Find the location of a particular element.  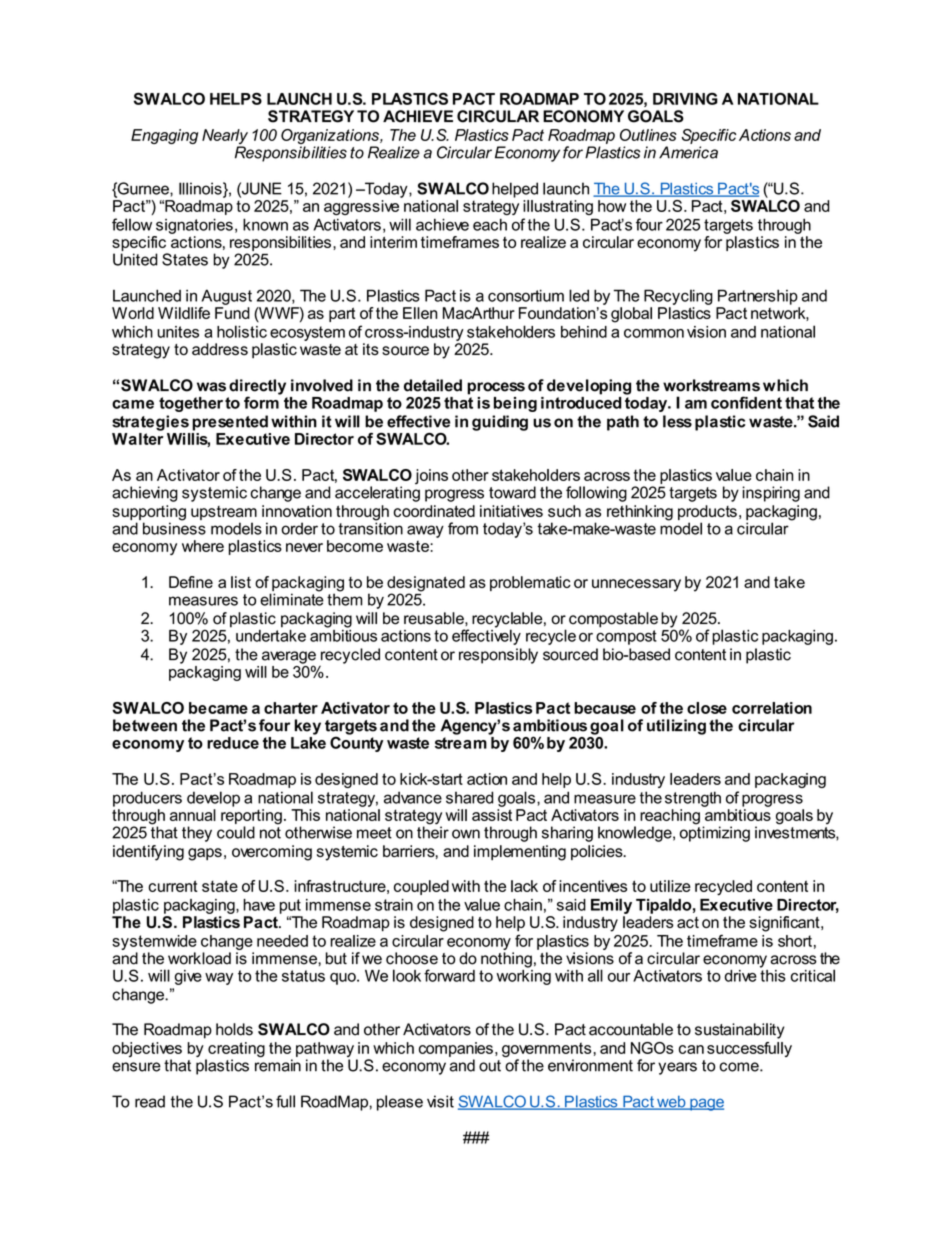

unnecessary is located at coordinates (636, 585).
